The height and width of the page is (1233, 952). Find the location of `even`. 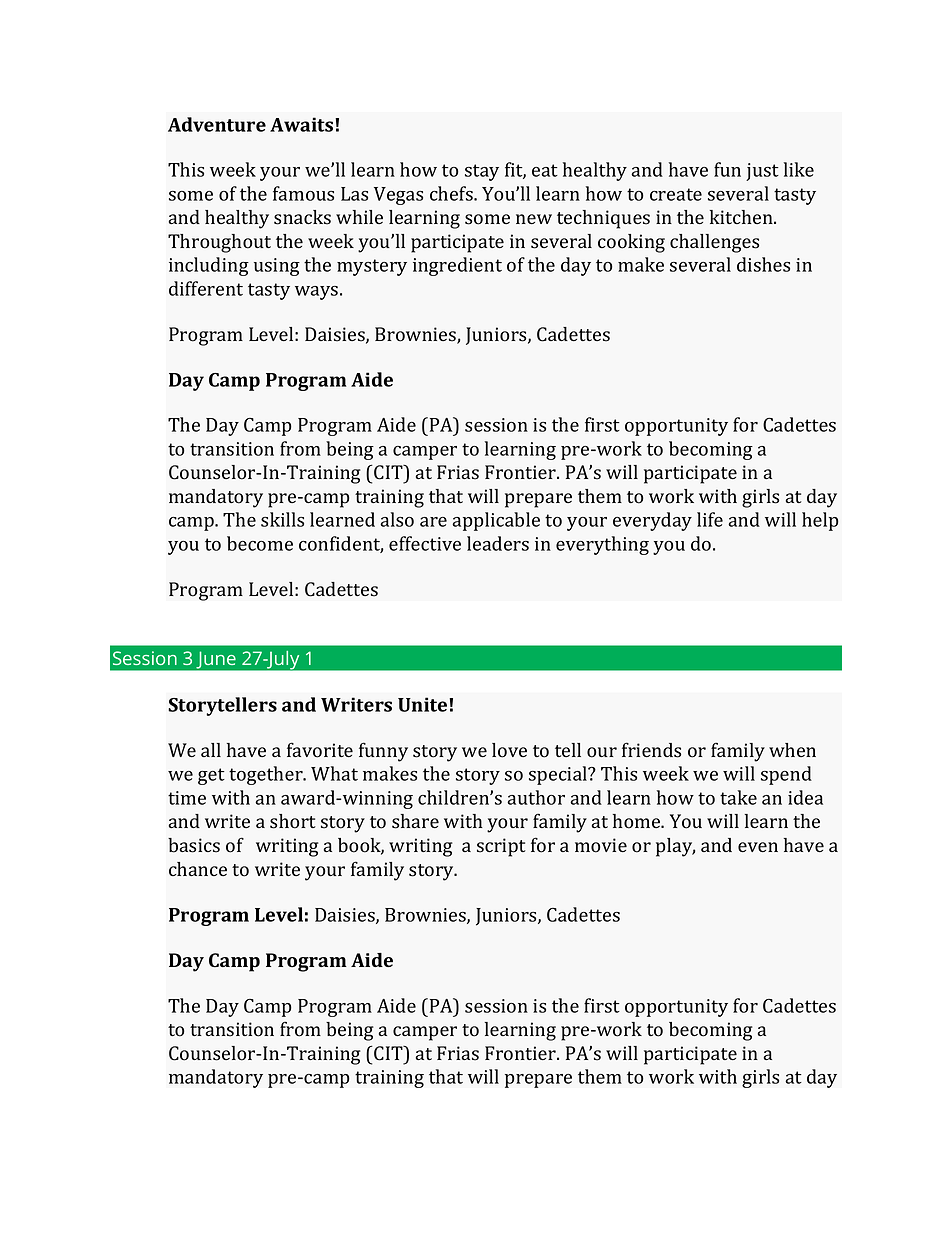

even is located at coordinates (758, 847).
